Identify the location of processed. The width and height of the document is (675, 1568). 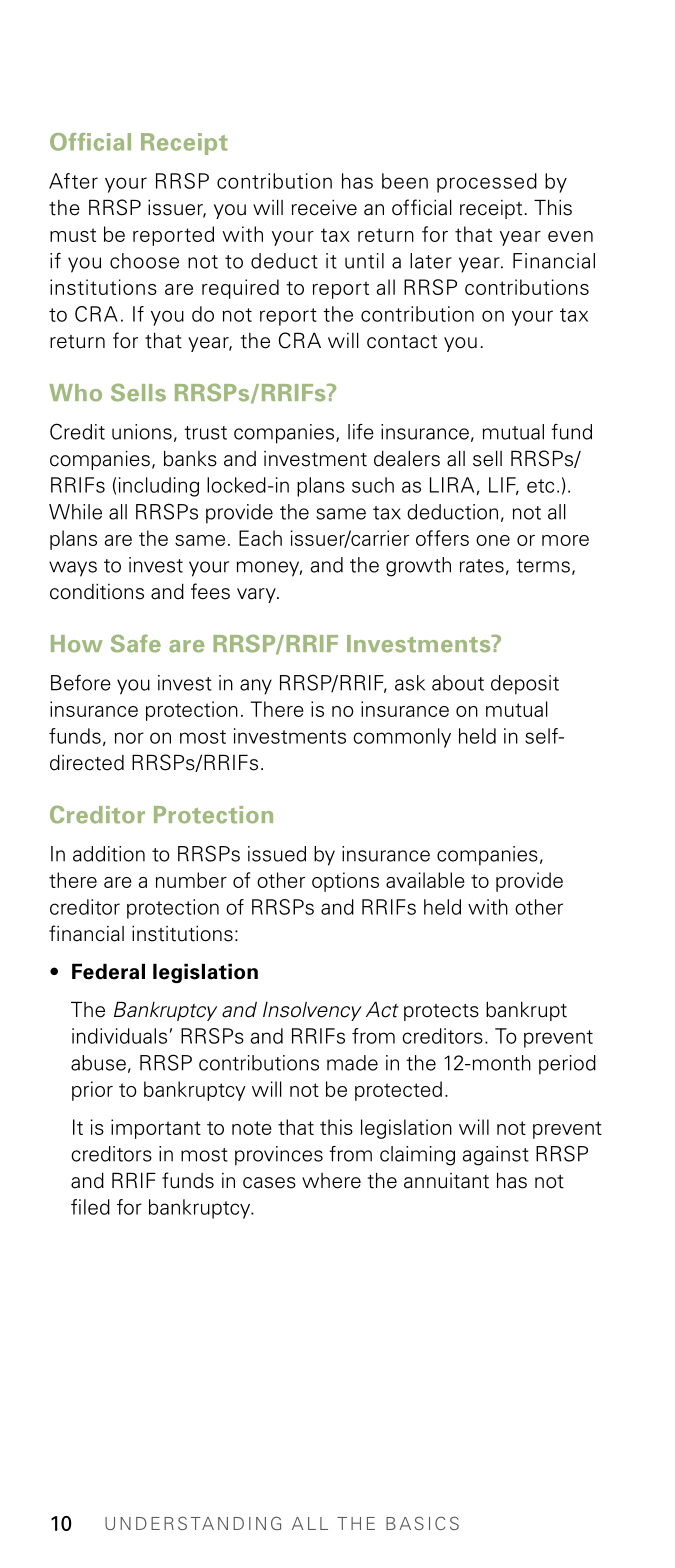
(487, 183).
